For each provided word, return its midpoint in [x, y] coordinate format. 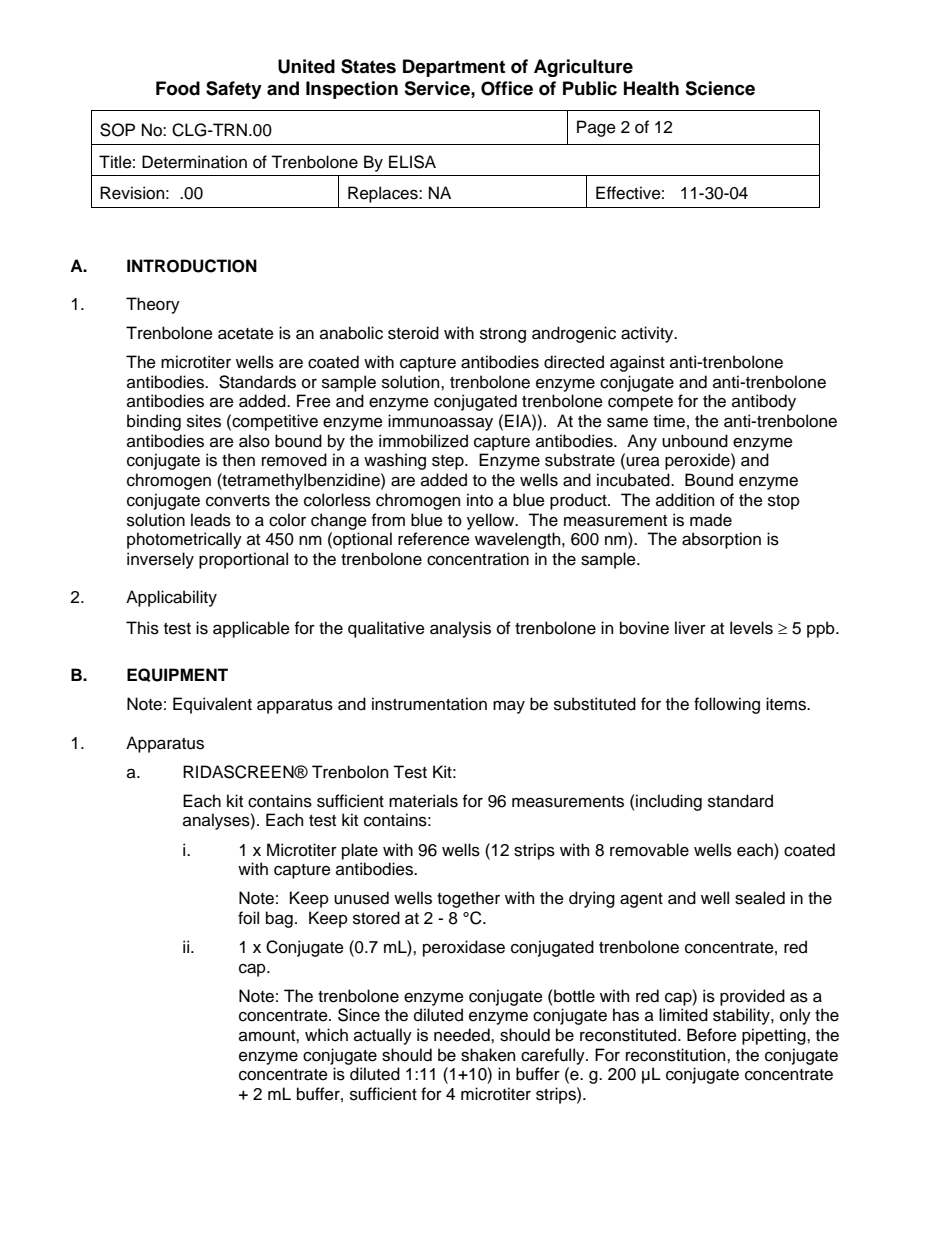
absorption [721, 540]
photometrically [184, 540]
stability [742, 1016]
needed [463, 1035]
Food [178, 88]
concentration [478, 559]
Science [720, 88]
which [326, 1035]
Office [507, 88]
